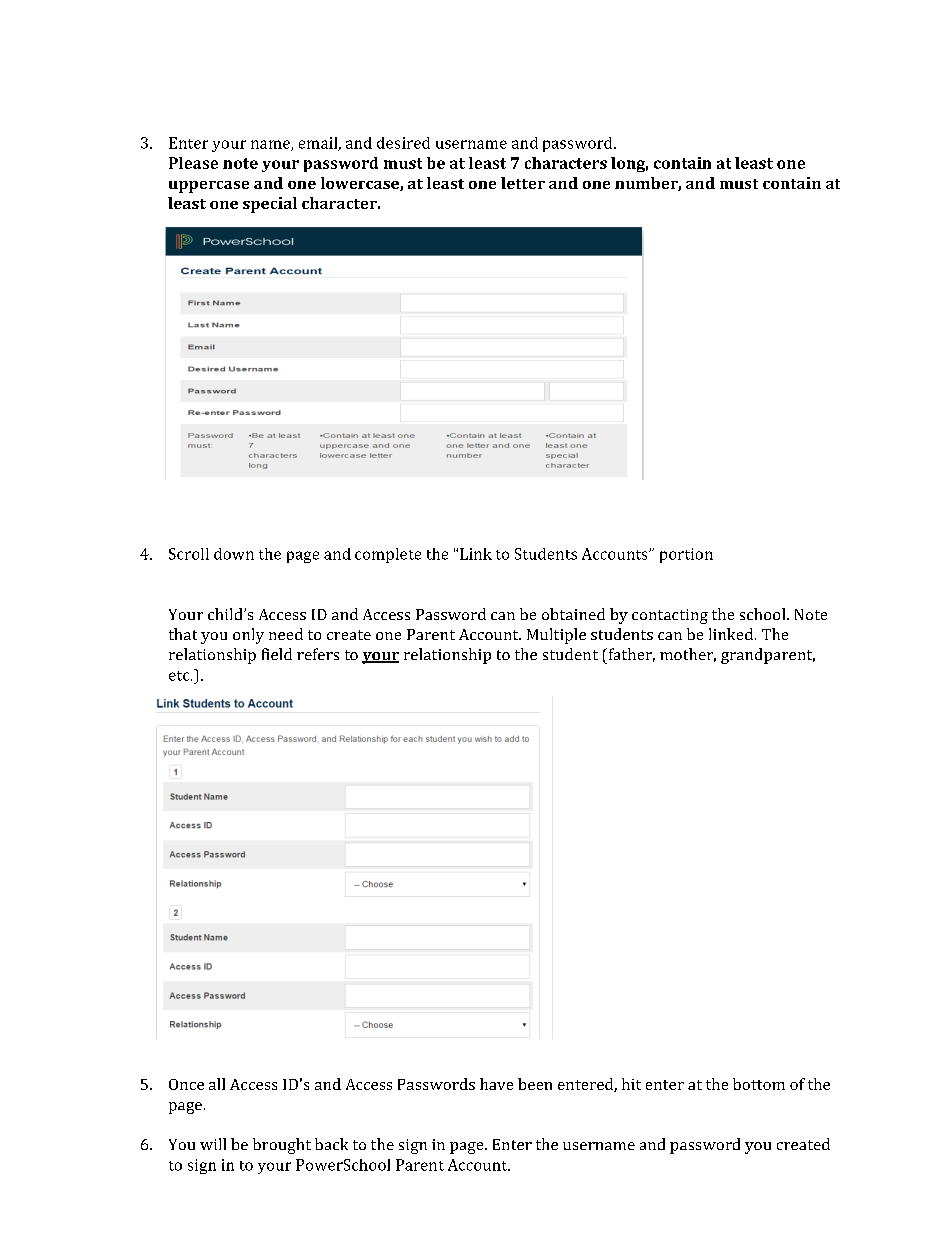 This screenshot has width=952, height=1233. I want to click on special, so click(270, 205).
